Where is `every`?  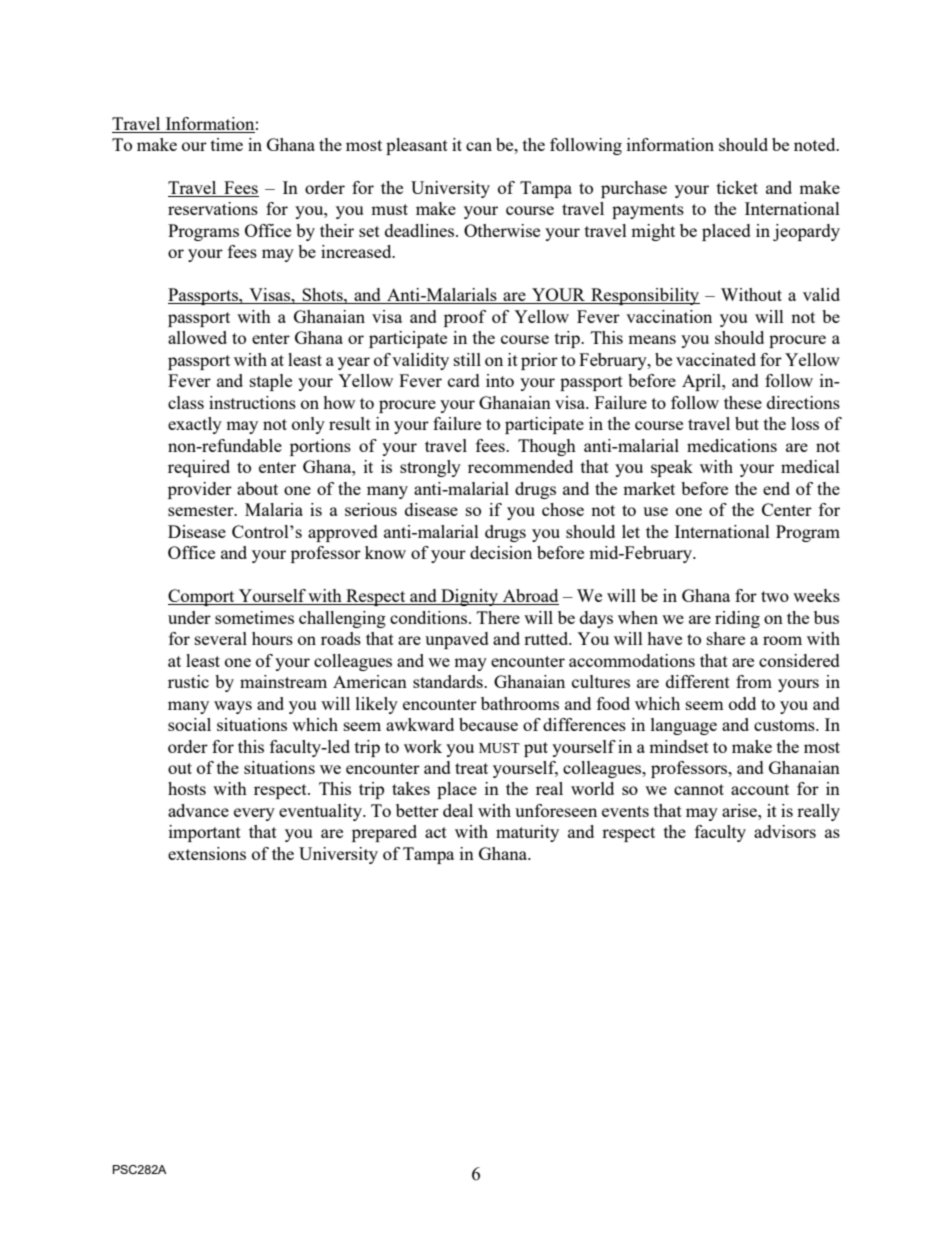 every is located at coordinates (254, 814).
